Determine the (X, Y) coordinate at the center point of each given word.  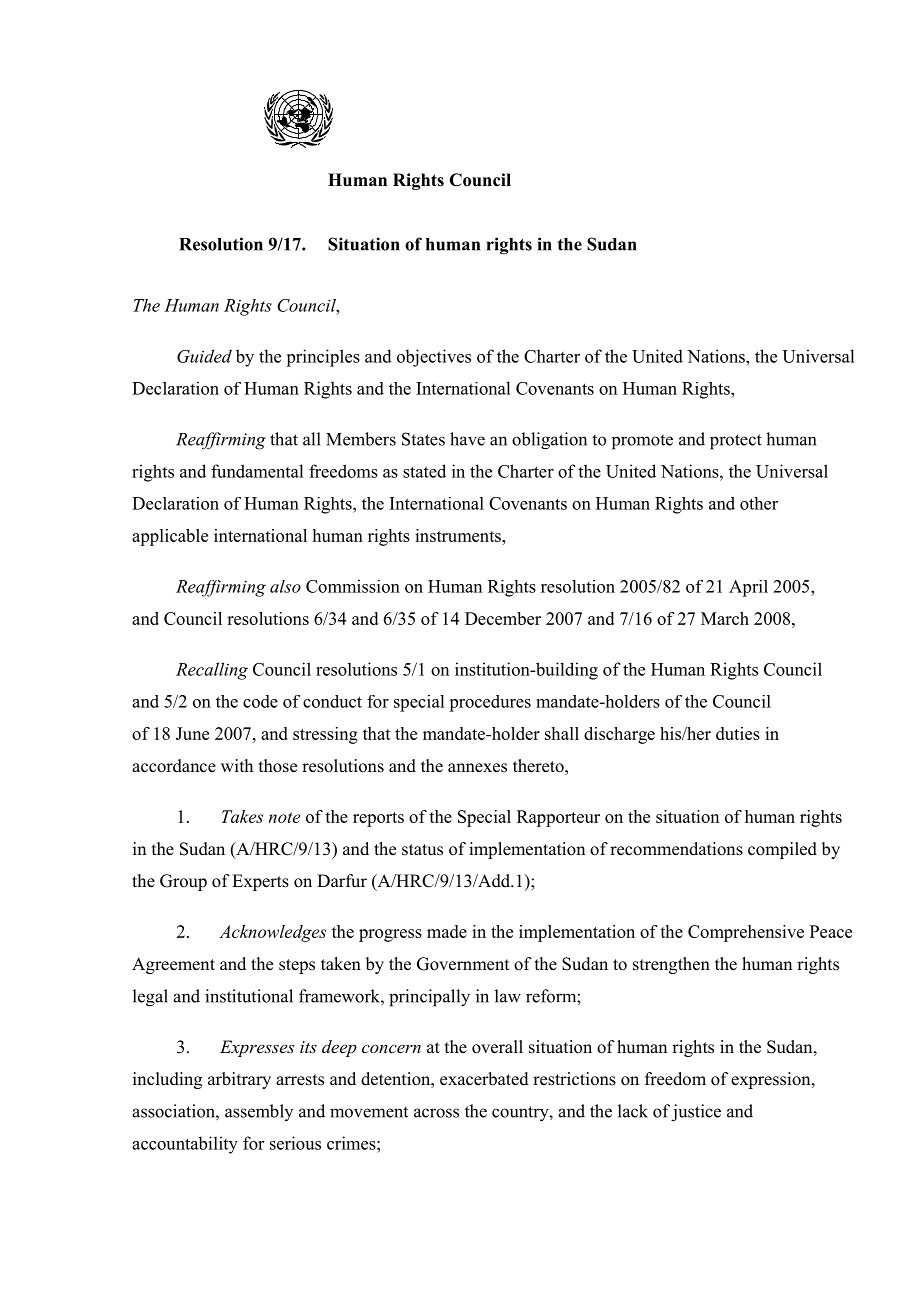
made (447, 931)
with (237, 765)
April (748, 588)
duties (738, 733)
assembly (259, 1112)
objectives (434, 358)
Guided (204, 356)
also (285, 586)
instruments (459, 535)
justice (696, 1113)
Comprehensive (746, 933)
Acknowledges (272, 933)
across (436, 1113)
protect (736, 442)
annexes (477, 768)
